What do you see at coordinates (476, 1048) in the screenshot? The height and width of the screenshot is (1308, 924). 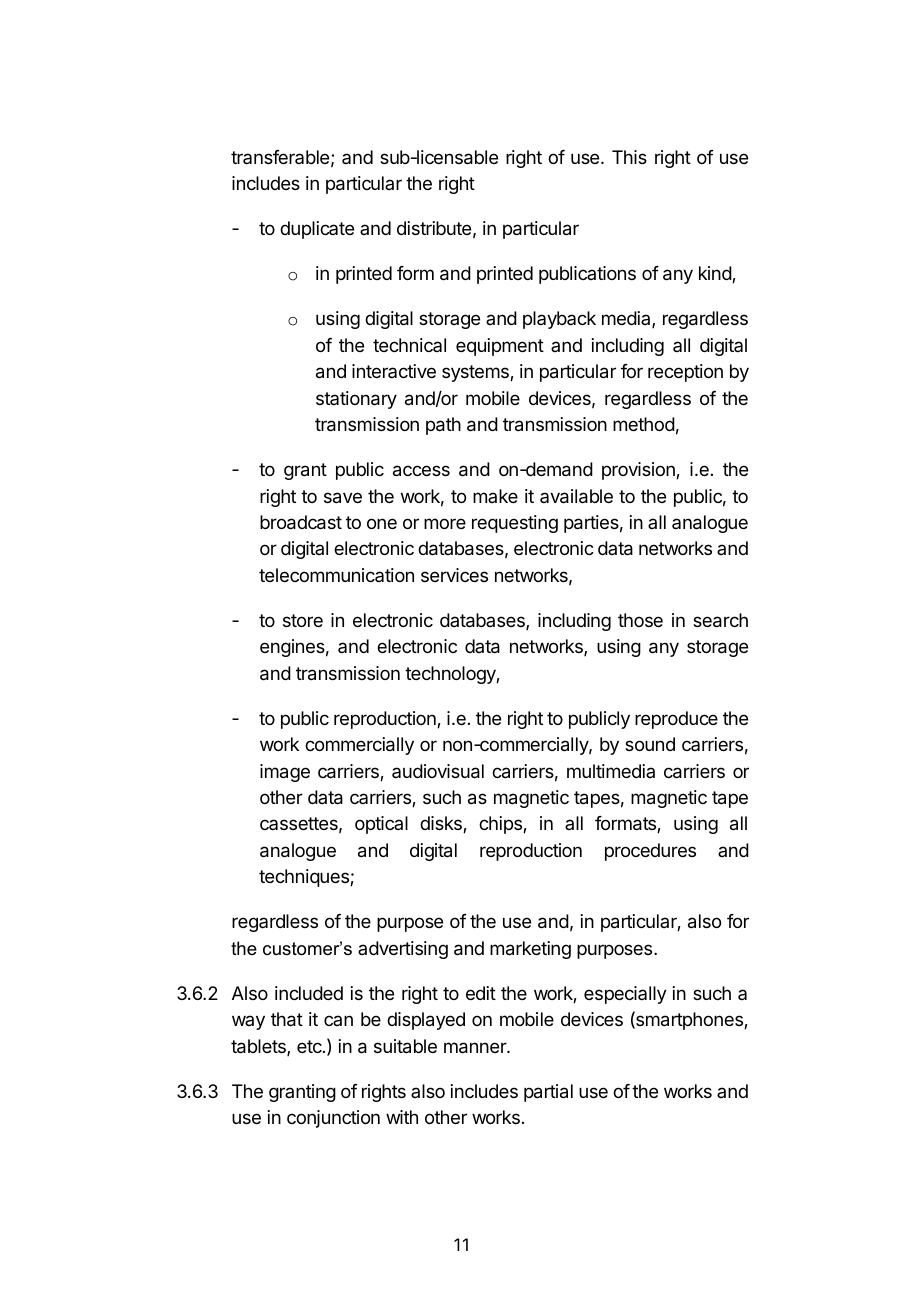 I see `manner` at bounding box center [476, 1048].
